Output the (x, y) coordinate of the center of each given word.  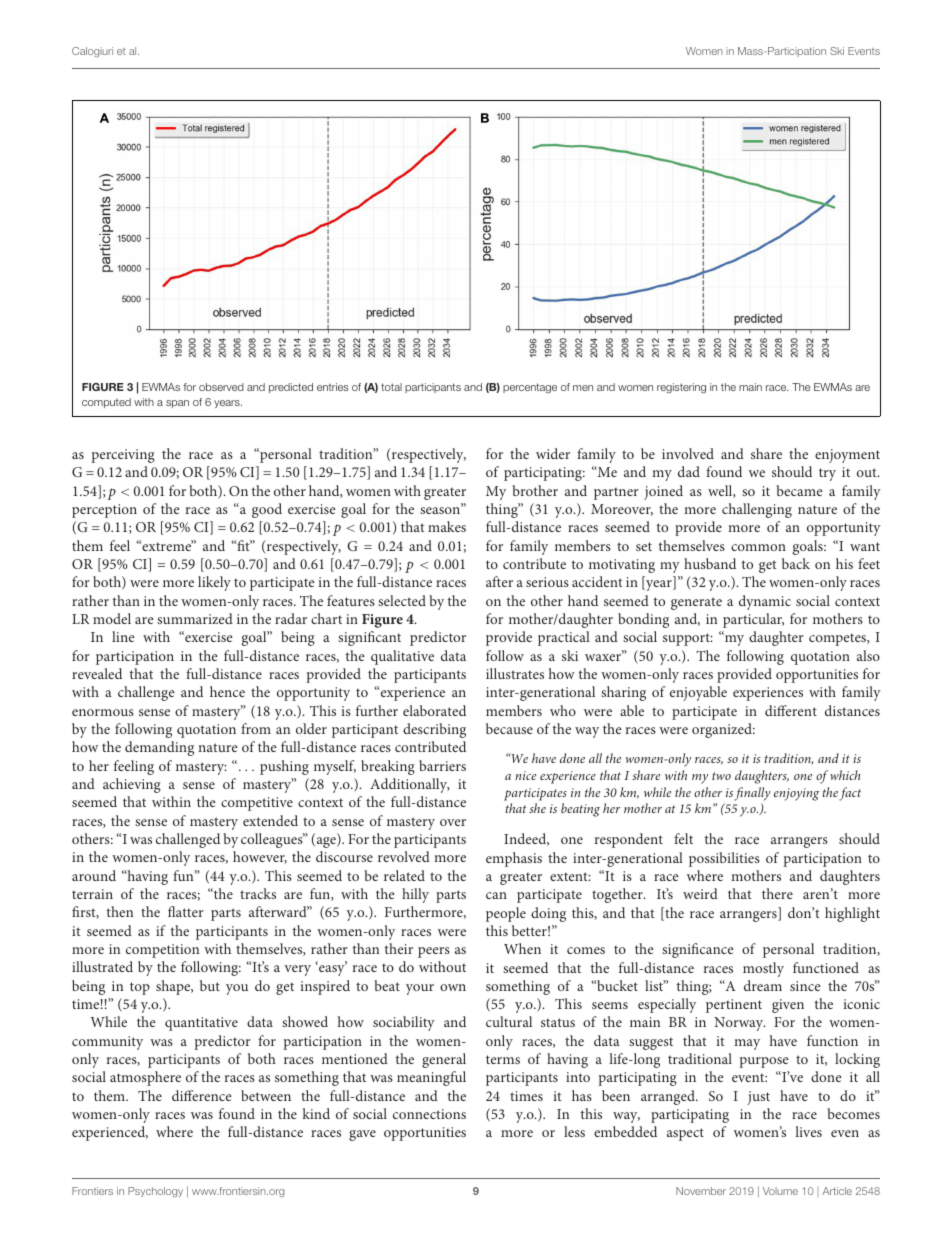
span (177, 404)
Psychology (155, 1192)
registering (681, 388)
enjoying (796, 794)
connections (429, 1114)
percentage (530, 388)
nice (525, 775)
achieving (132, 785)
